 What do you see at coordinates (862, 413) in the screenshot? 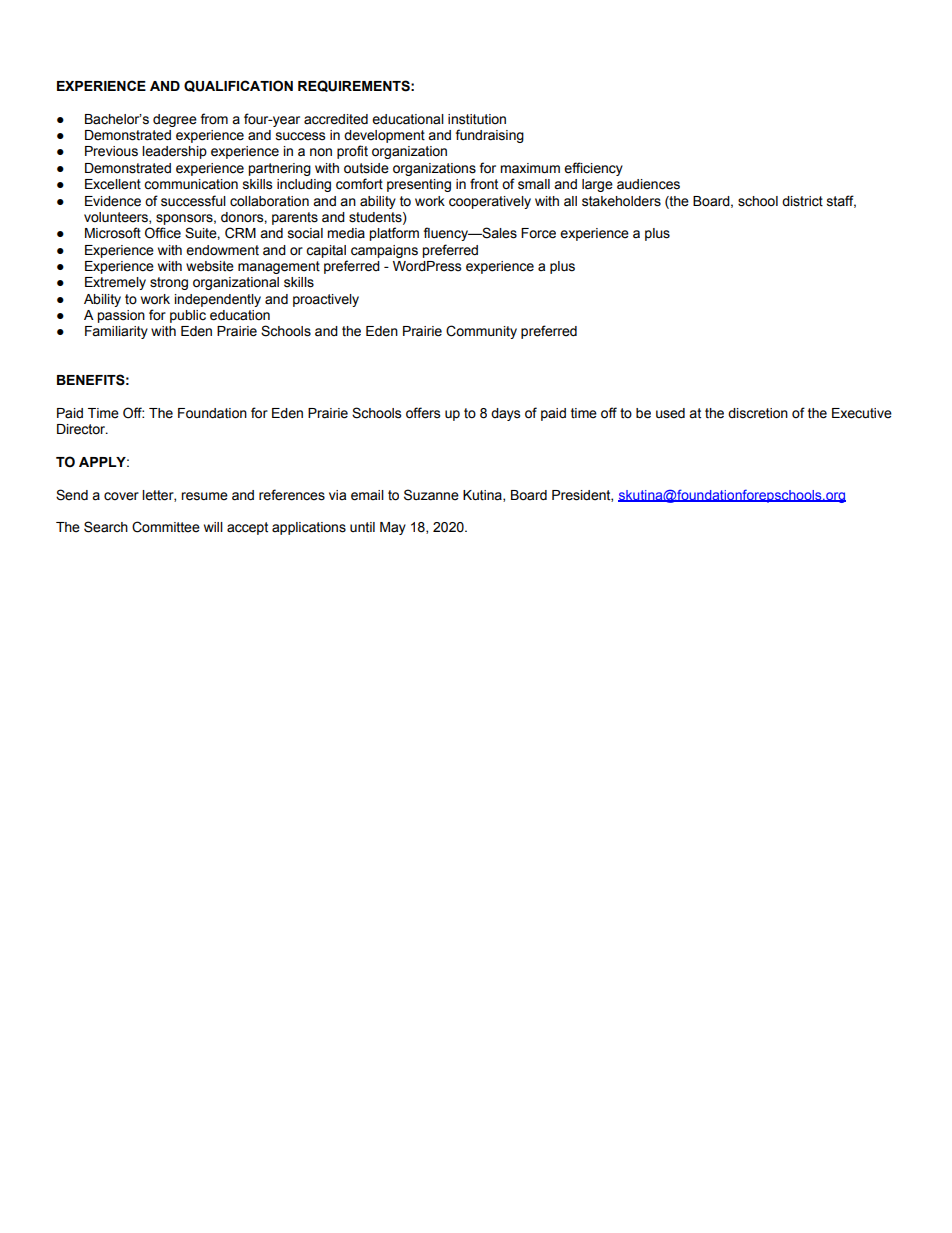
I see `Executive` at bounding box center [862, 413].
